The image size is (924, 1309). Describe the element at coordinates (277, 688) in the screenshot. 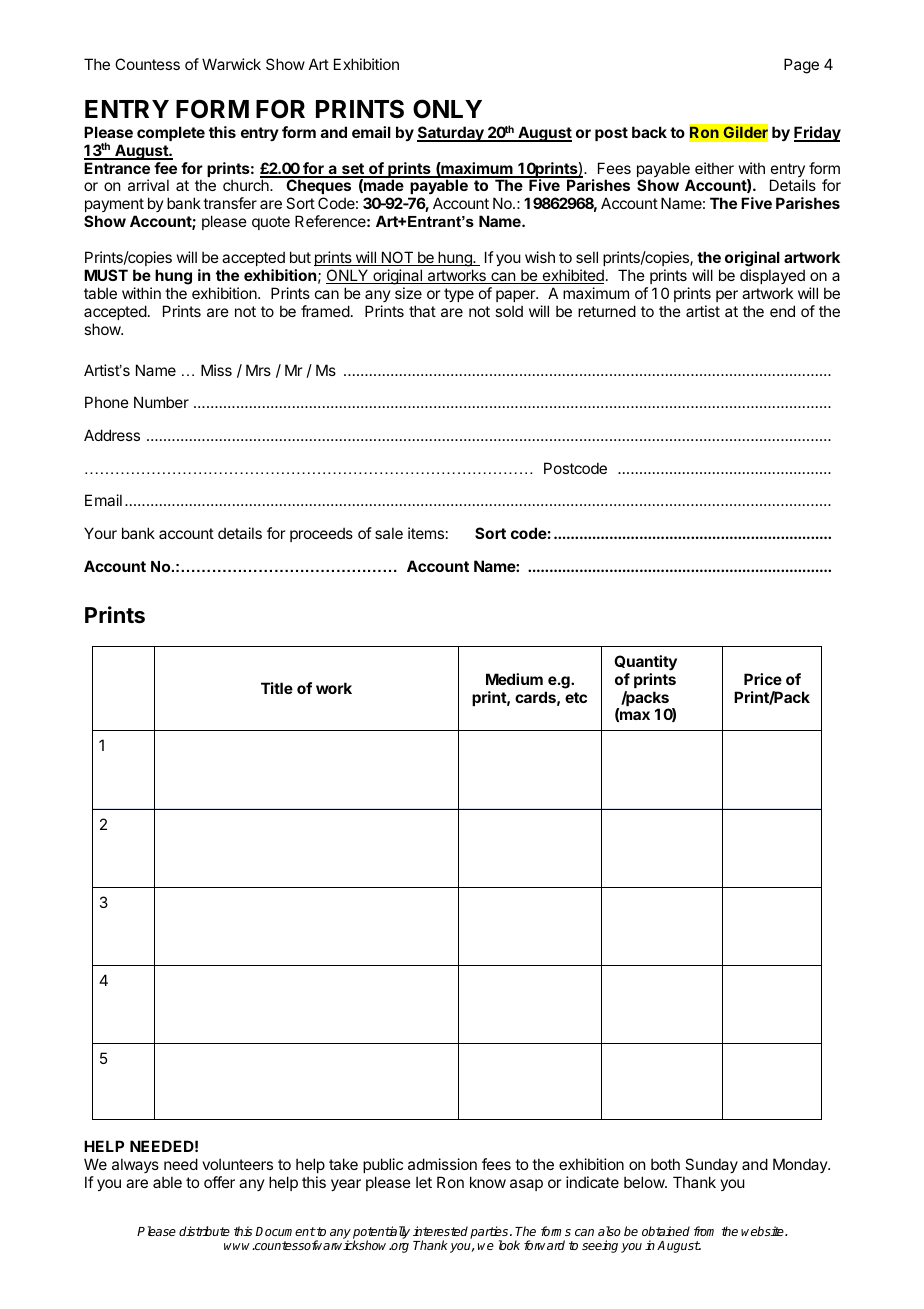

I see `Title` at that location.
